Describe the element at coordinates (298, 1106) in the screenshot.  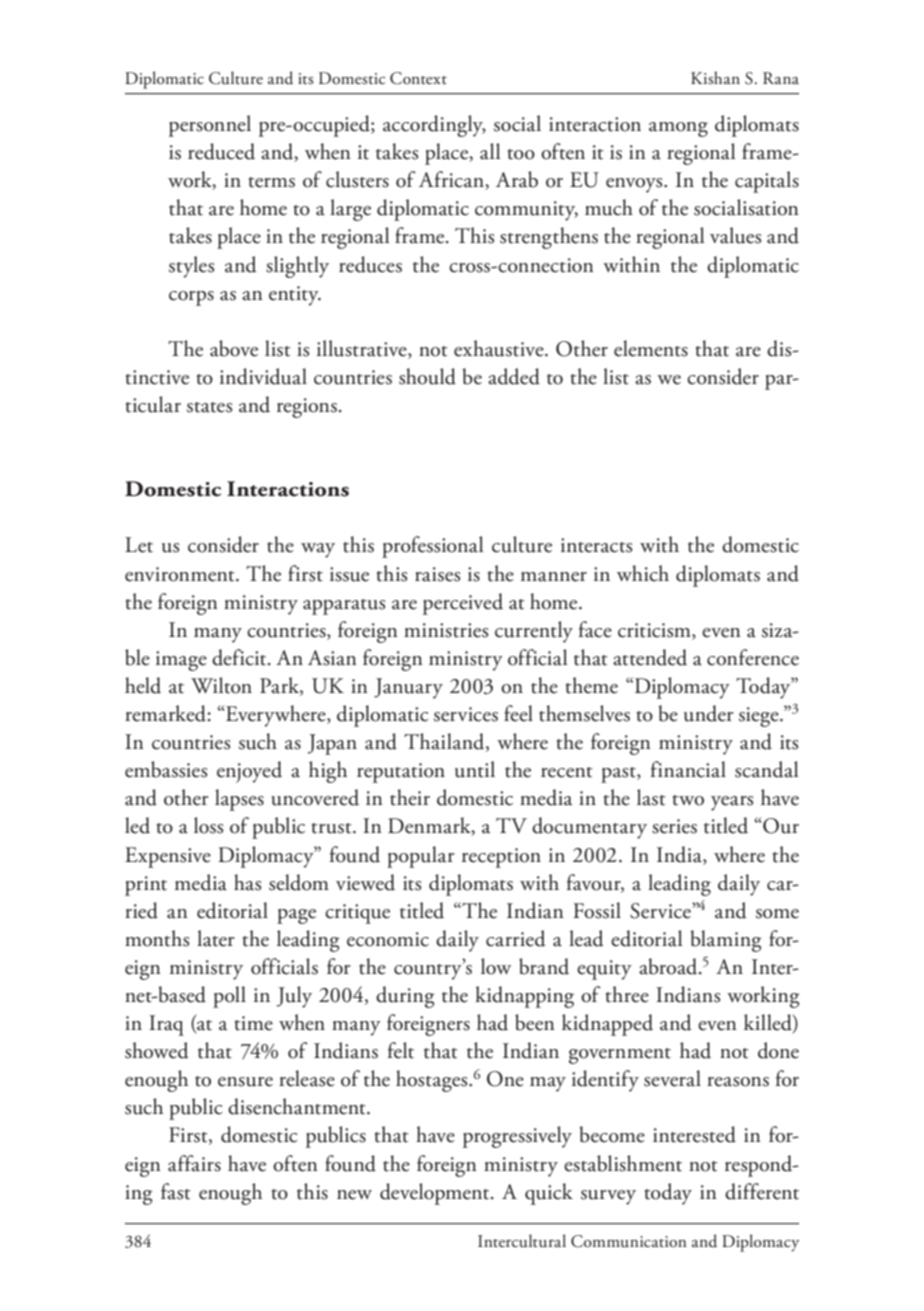
I see `disenchantment` at that location.
